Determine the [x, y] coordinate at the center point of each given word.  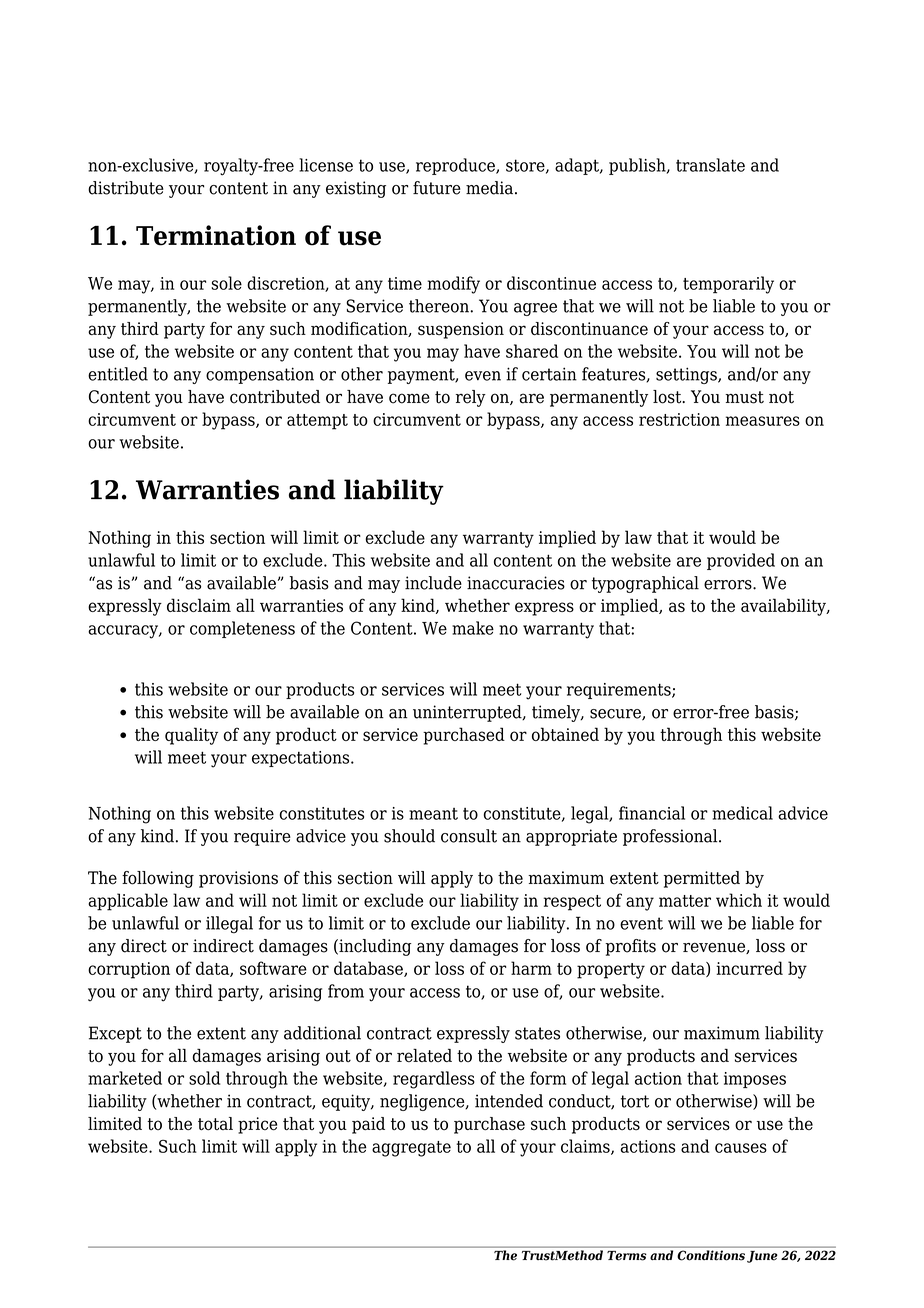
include [433, 583]
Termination [216, 235]
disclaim [199, 605]
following [158, 879]
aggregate [411, 1149]
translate [710, 165]
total [215, 1124]
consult [469, 836]
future [437, 188]
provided [741, 561]
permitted [702, 879]
